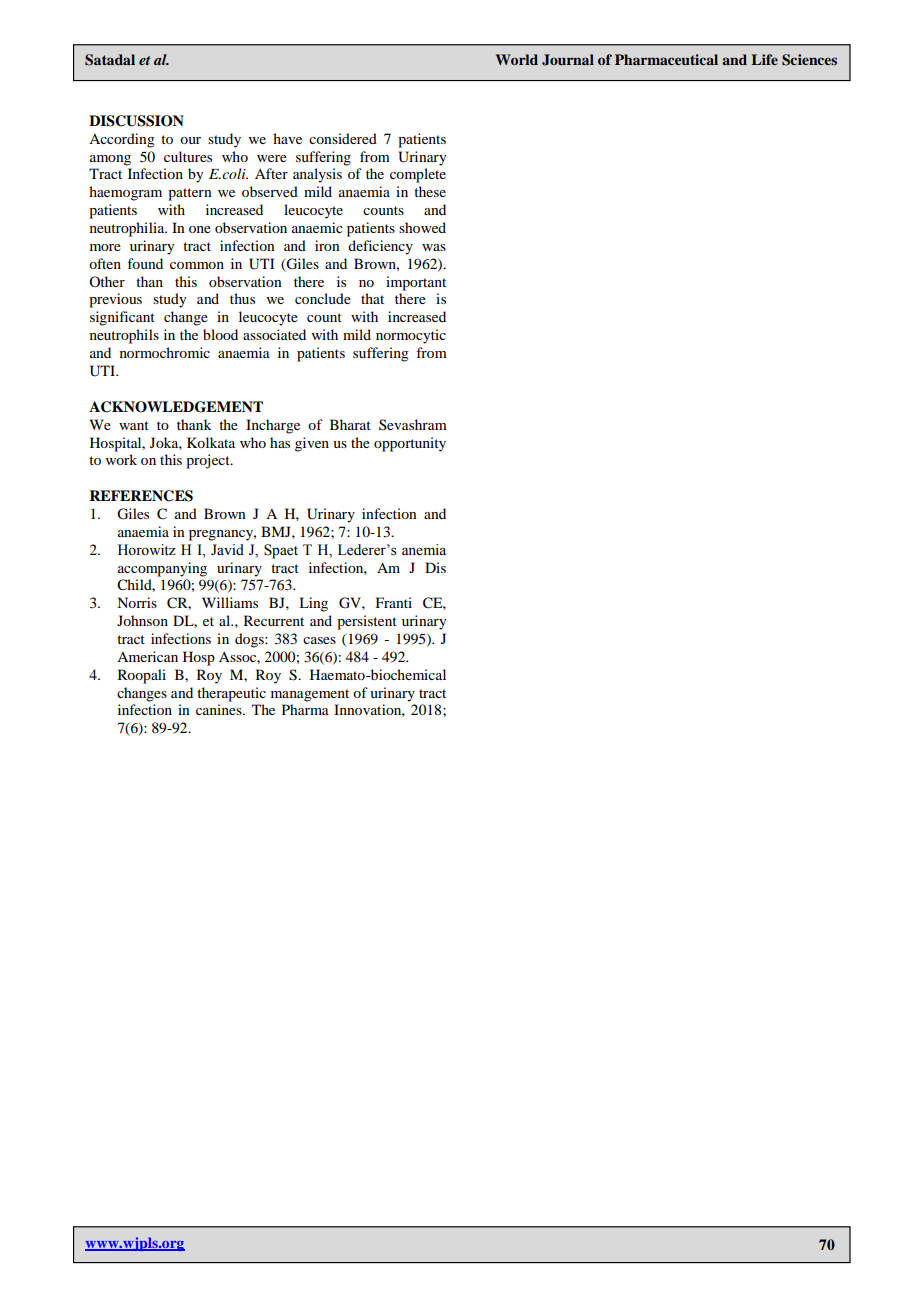  Describe the element at coordinates (422, 227) in the screenshot. I see `showed` at that location.
